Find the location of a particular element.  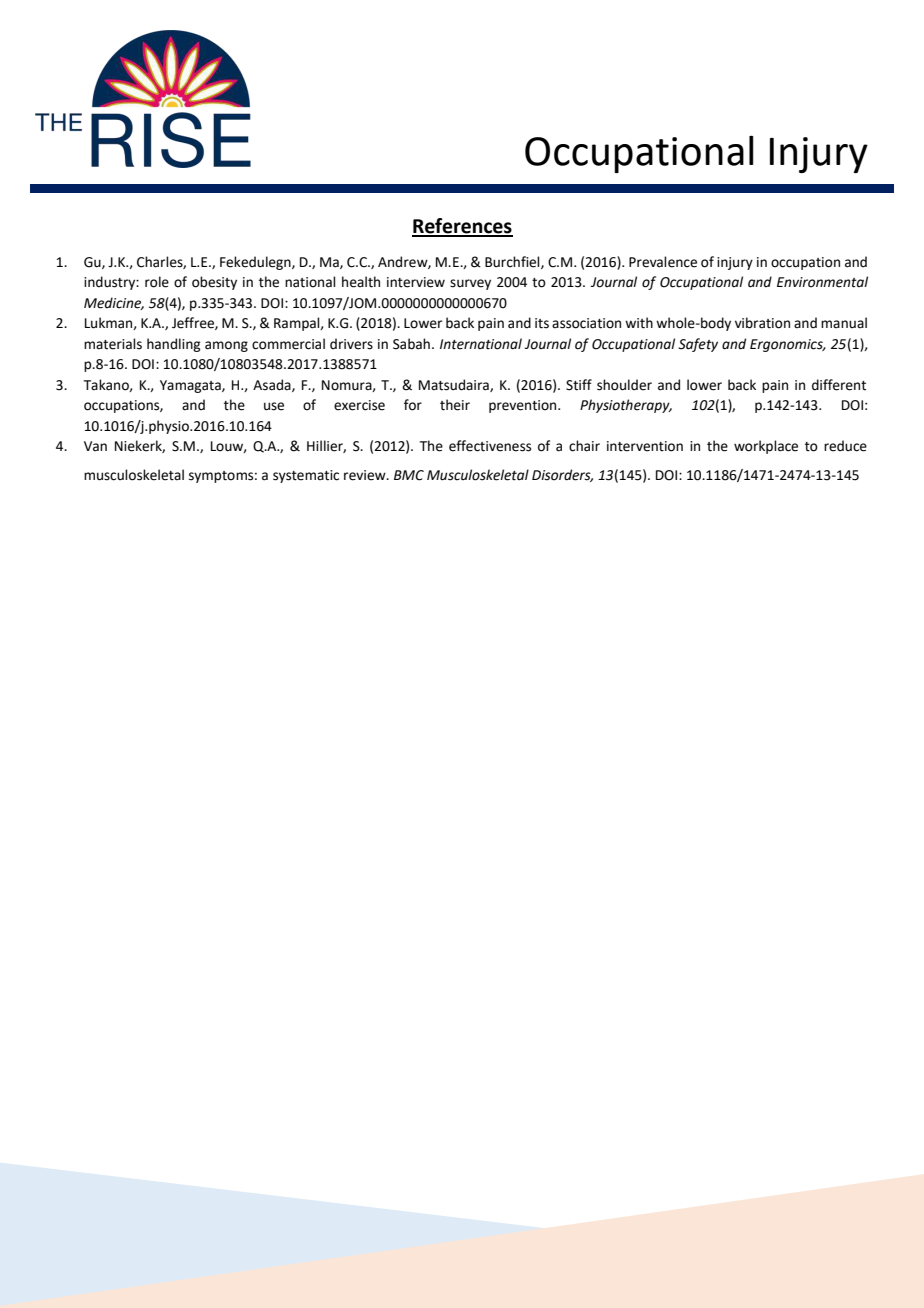

systematic is located at coordinates (306, 476).
